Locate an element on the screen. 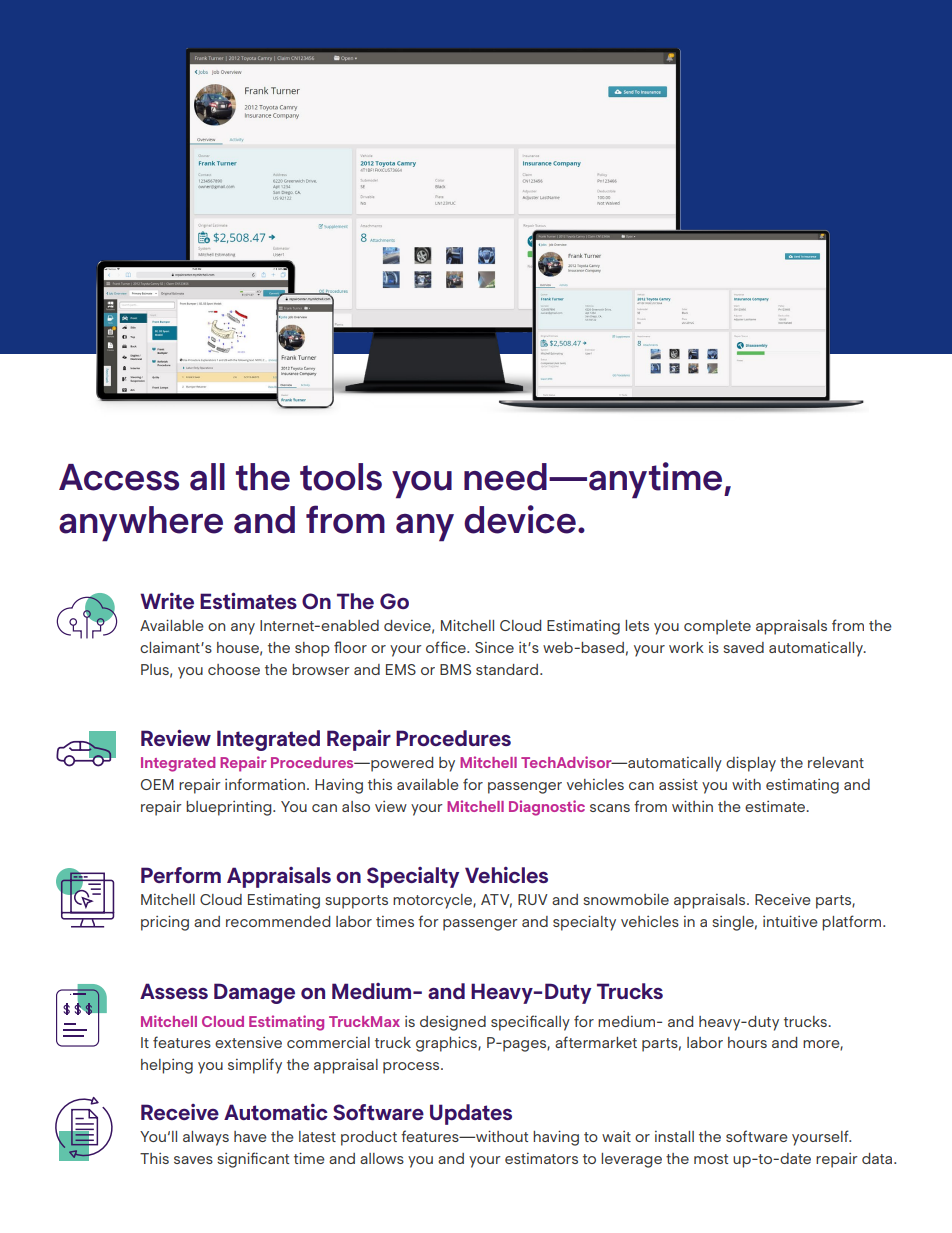 The height and width of the screenshot is (1233, 952). estimators is located at coordinates (541, 1158).
